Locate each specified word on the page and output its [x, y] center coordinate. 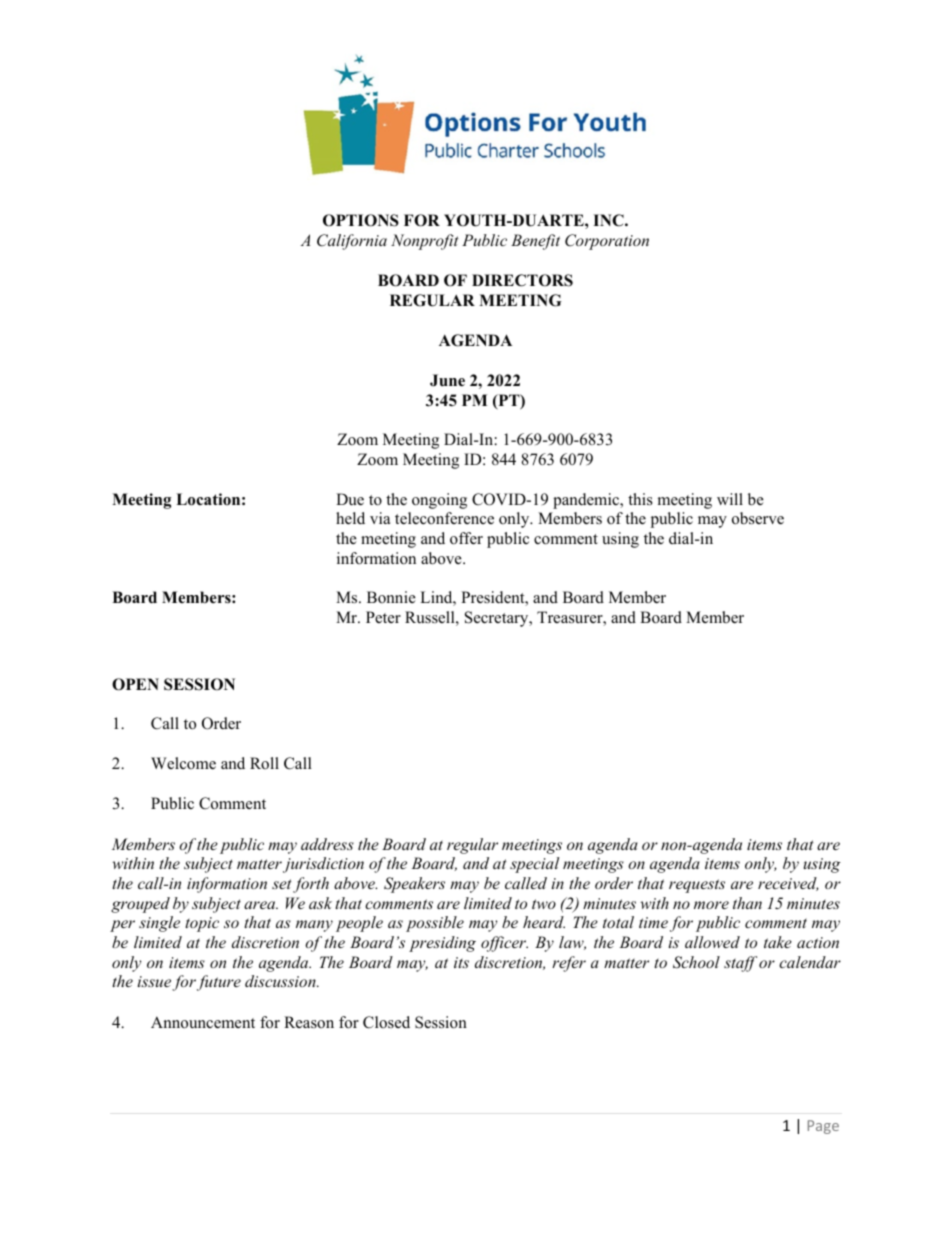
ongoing [439, 501]
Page [823, 1127]
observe [758, 518]
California [352, 242]
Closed [386, 1022]
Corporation [607, 242]
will [730, 499]
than [747, 903]
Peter [383, 617]
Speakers [414, 885]
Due [350, 499]
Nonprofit [425, 242]
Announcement [203, 1022]
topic [202, 924]
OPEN [135, 684]
